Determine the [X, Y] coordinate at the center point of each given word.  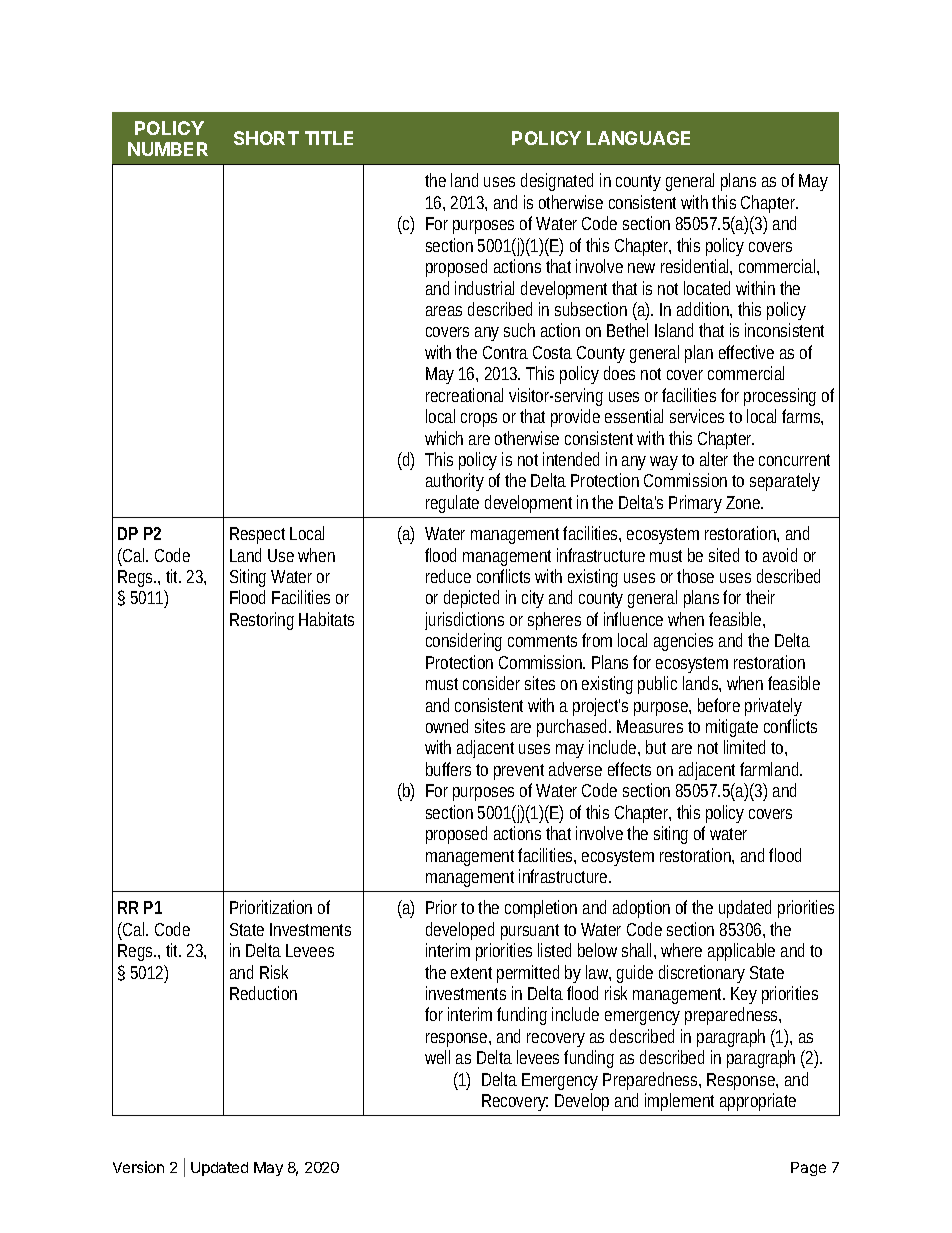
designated [557, 182]
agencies [683, 642]
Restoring [262, 621]
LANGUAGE [638, 138]
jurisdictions [464, 621]
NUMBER [168, 149]
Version [138, 1167]
